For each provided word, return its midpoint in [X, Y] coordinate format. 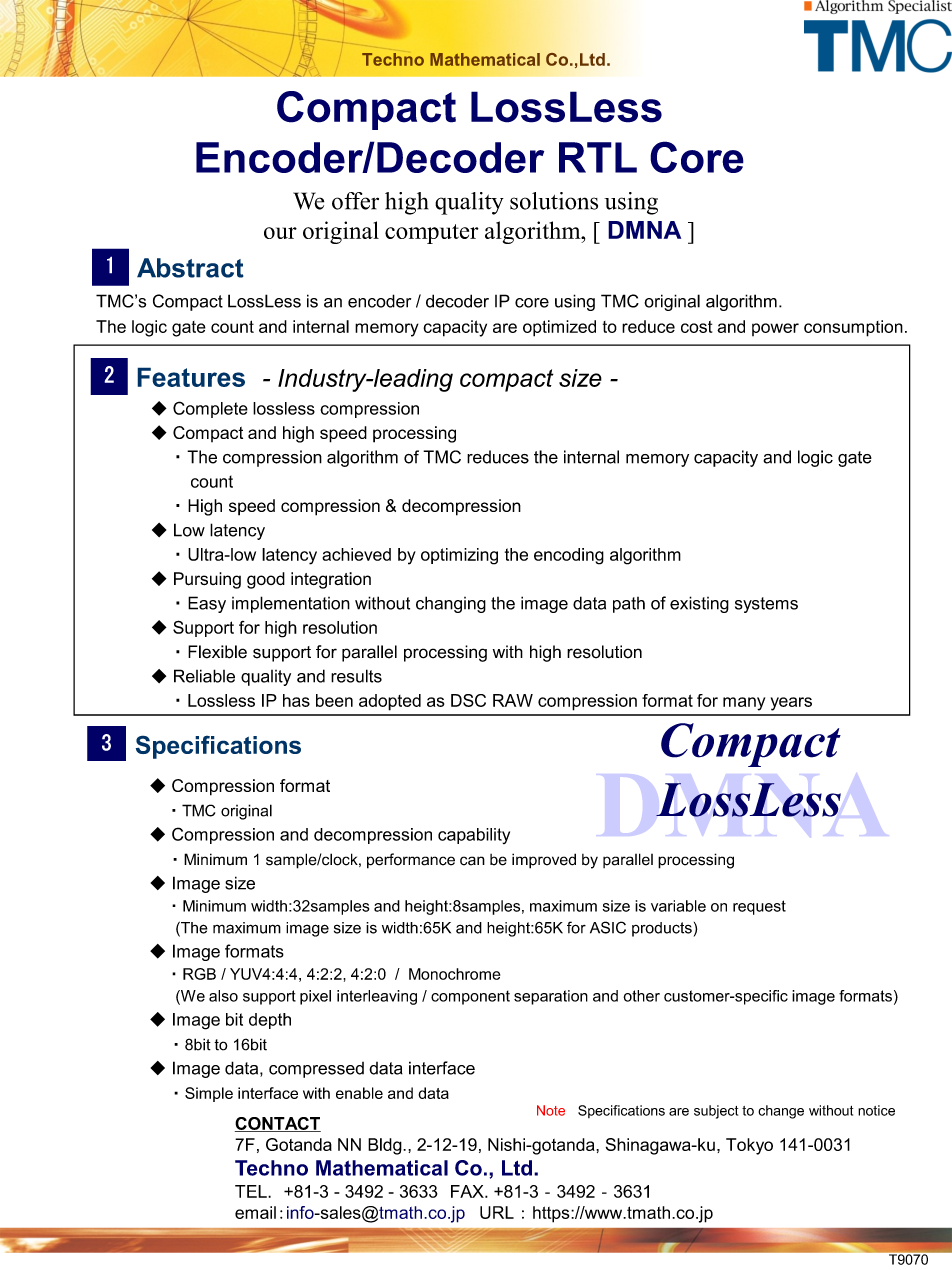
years [791, 704]
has [296, 700]
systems [766, 605]
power [775, 329]
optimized [559, 328]
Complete [210, 409]
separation [551, 997]
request [759, 907]
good [266, 580]
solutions [554, 201]
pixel [315, 997]
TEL [252, 1191]
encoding [569, 556]
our [280, 233]
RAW [513, 700]
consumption [853, 328]
